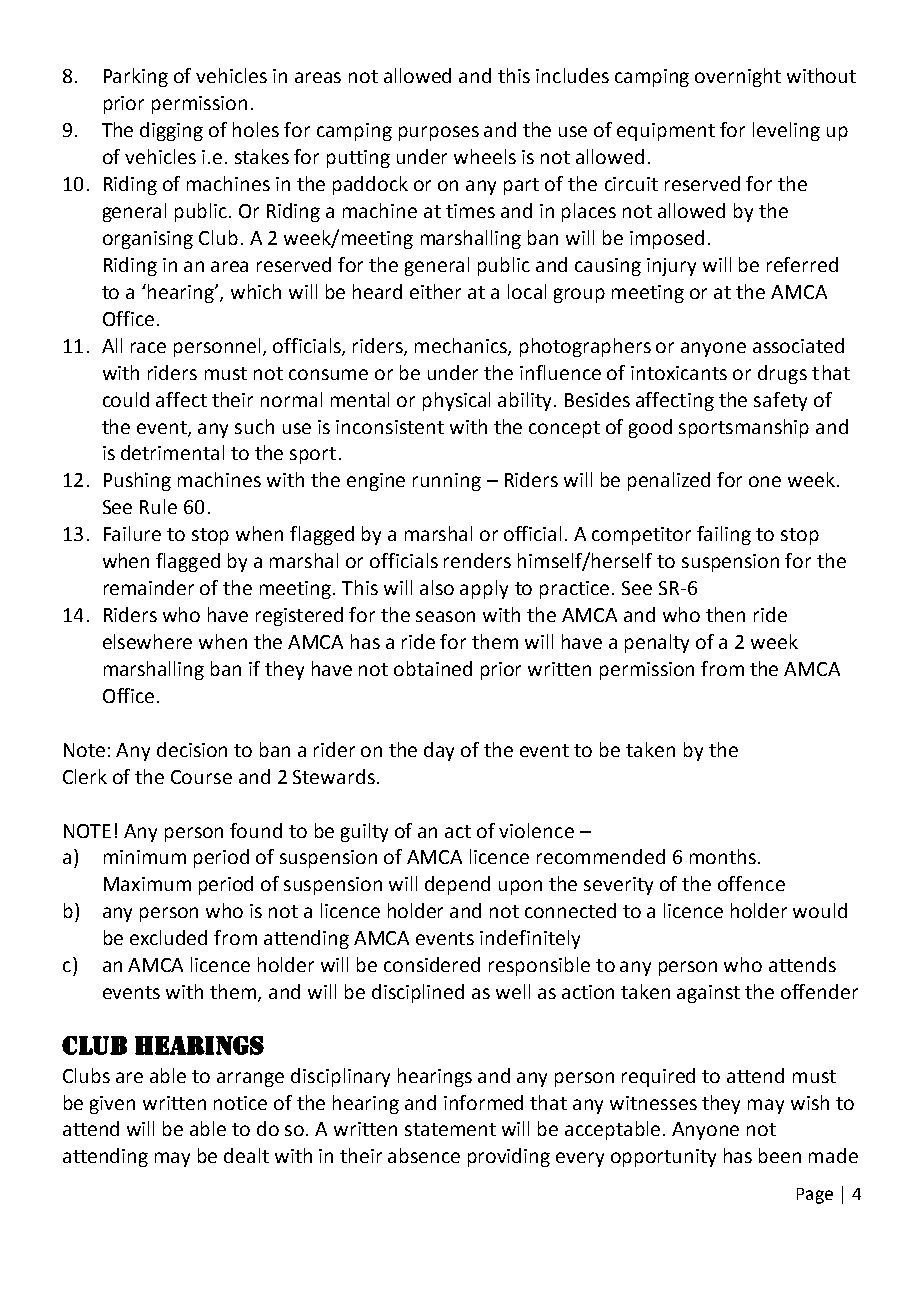  What do you see at coordinates (439, 133) in the screenshot?
I see `purposes` at bounding box center [439, 133].
